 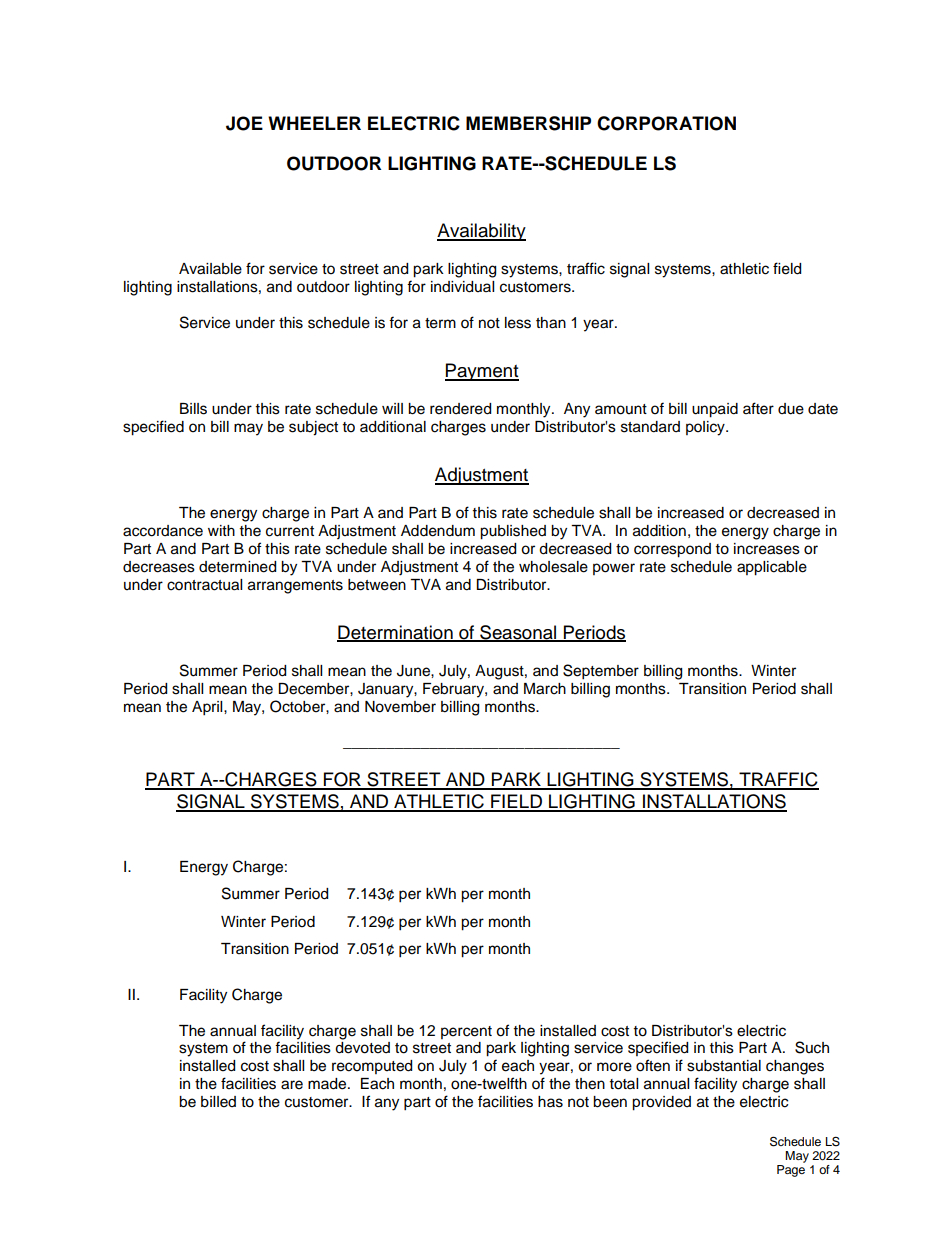 What do you see at coordinates (244, 123) in the screenshot?
I see `JOE` at bounding box center [244, 123].
